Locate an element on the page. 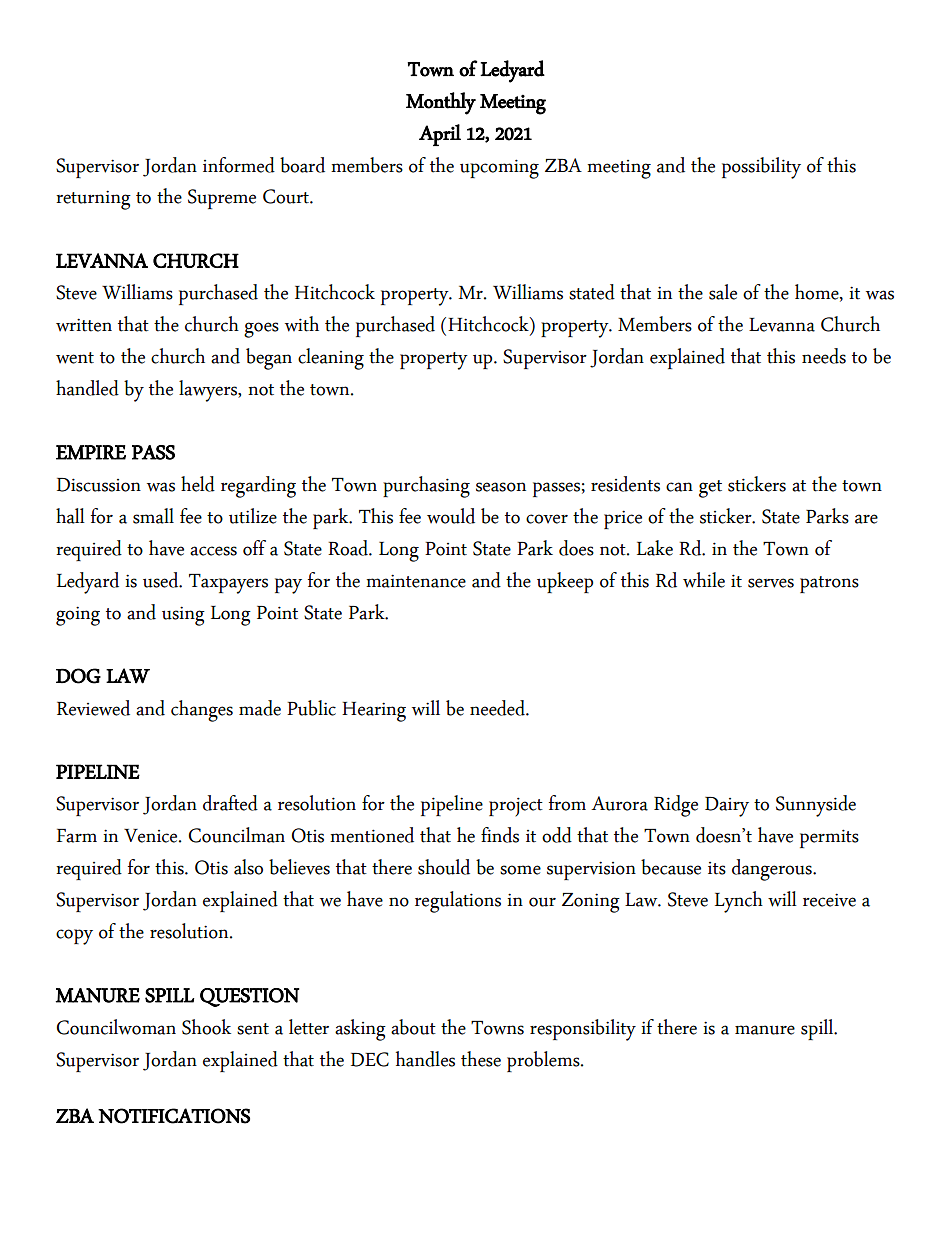  serves is located at coordinates (771, 583).
